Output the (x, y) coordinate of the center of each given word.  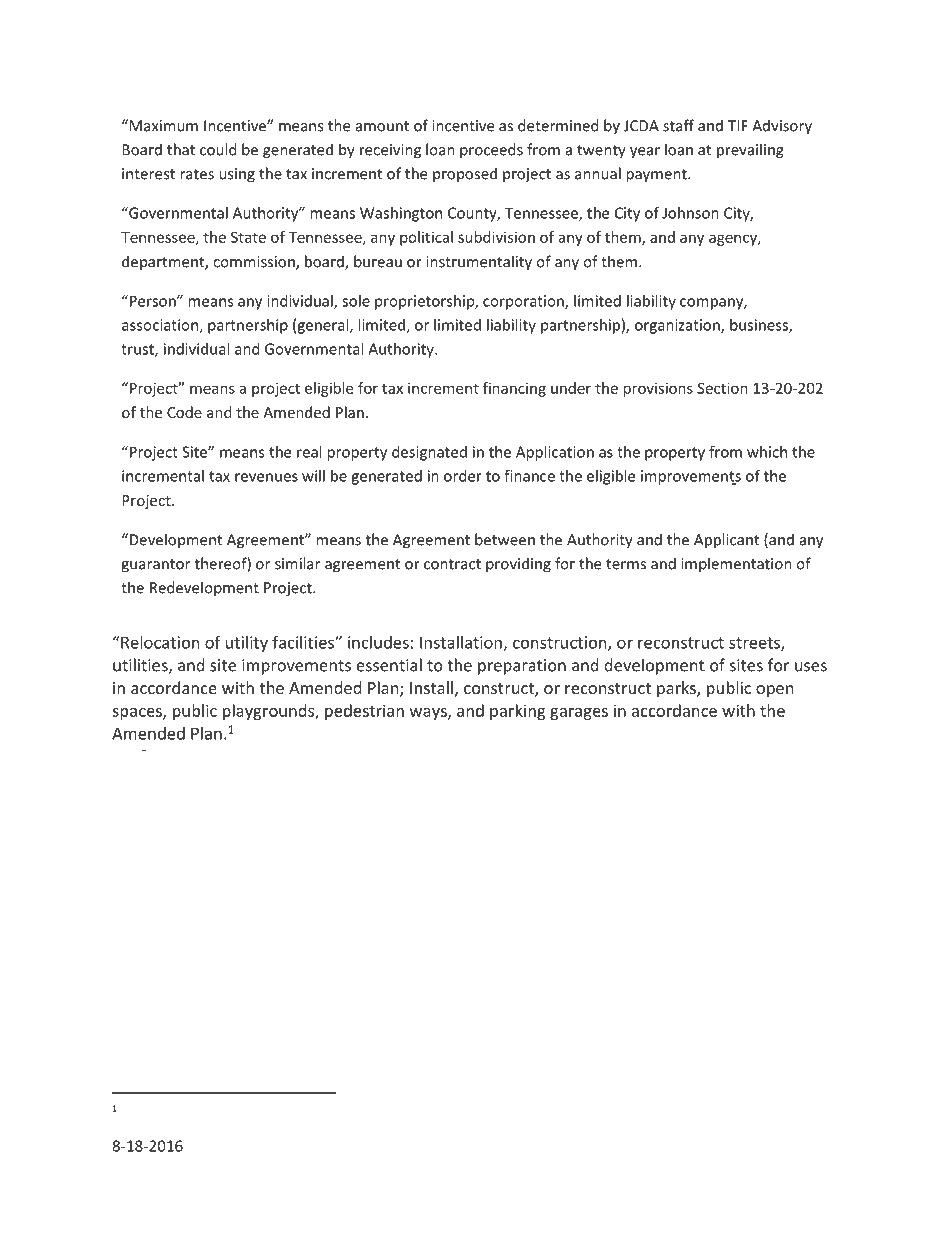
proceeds (491, 151)
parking (517, 712)
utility (247, 644)
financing (514, 389)
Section (722, 388)
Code (184, 412)
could (218, 149)
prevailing (750, 151)
